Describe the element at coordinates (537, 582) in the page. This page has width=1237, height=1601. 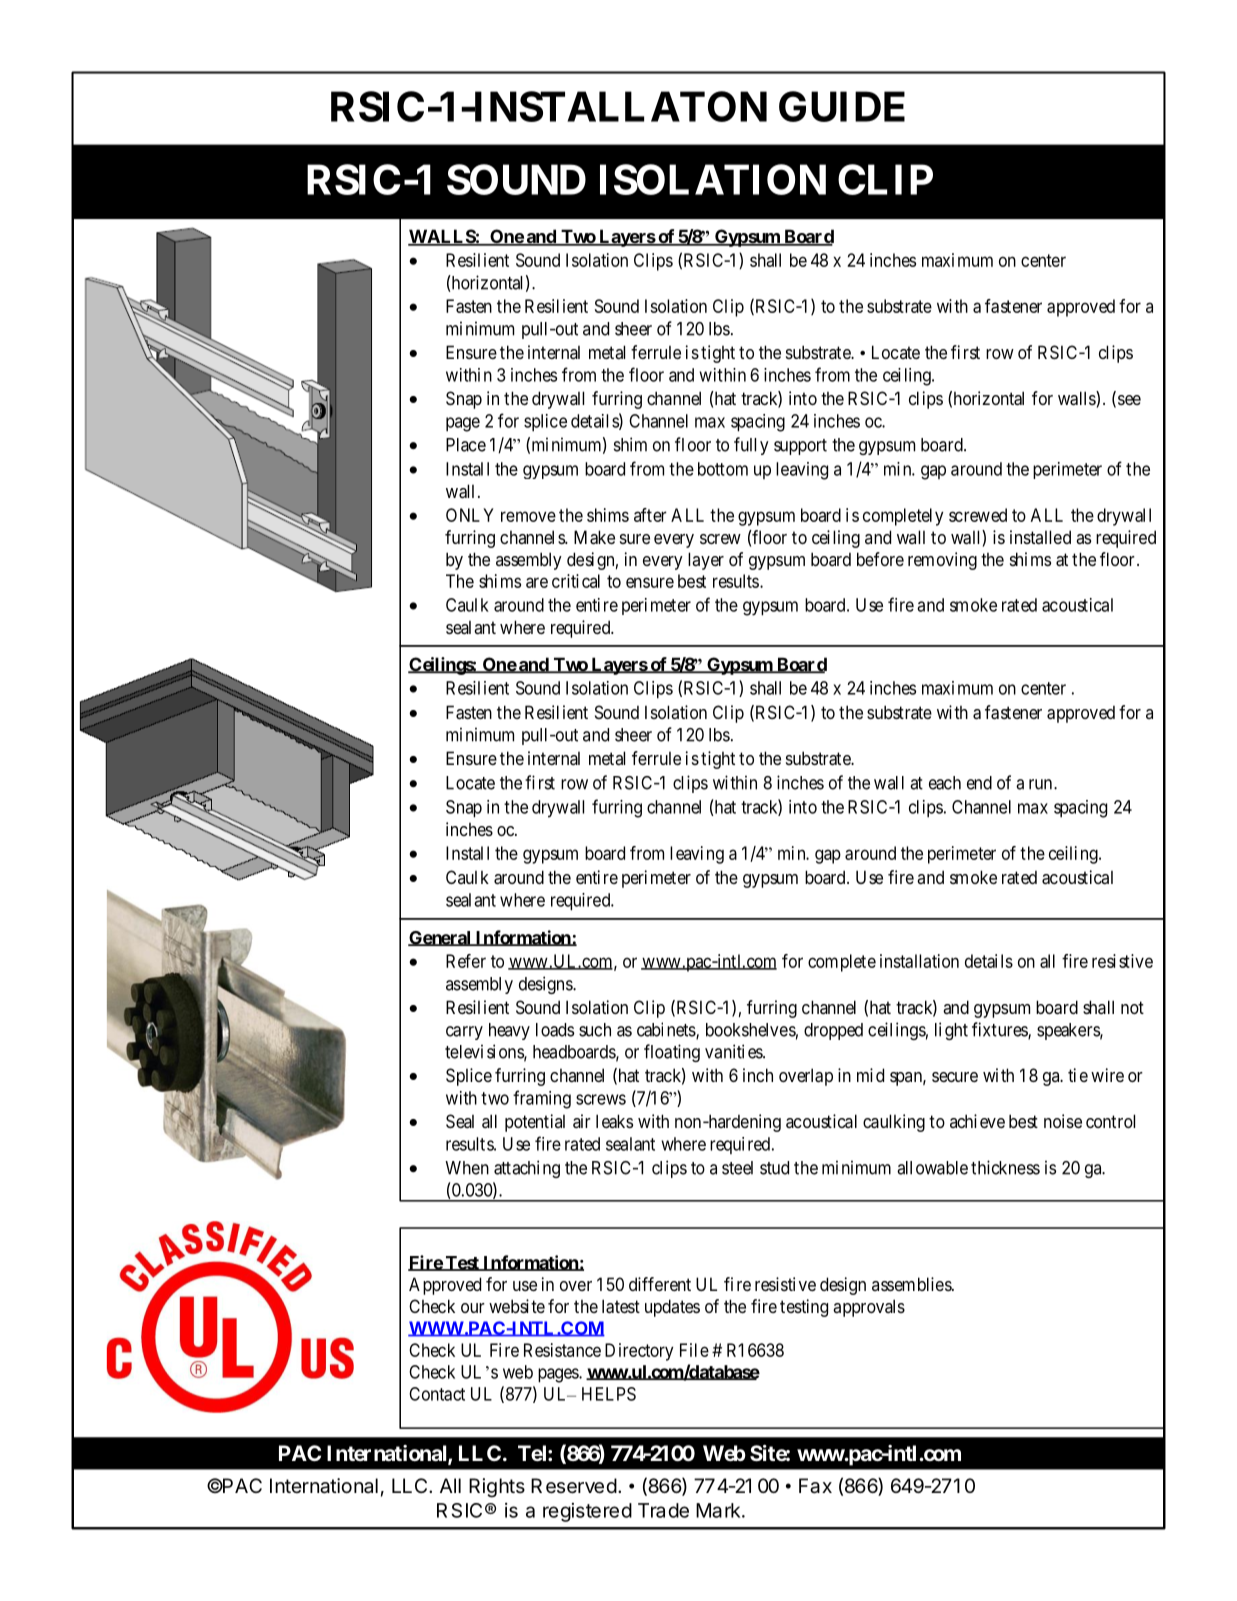
I see `are` at that location.
